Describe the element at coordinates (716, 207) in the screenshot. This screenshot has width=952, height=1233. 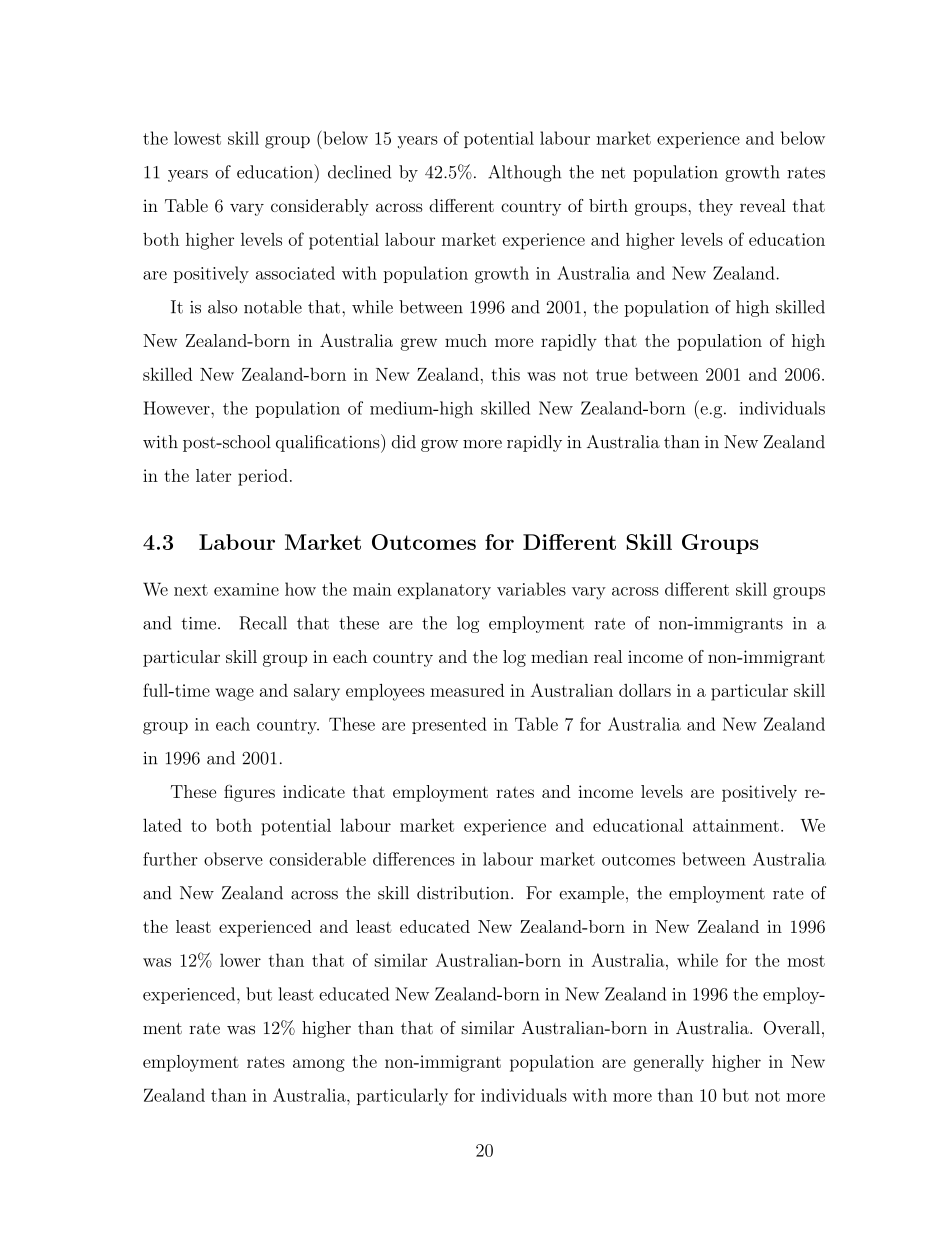
I see `they` at that location.
